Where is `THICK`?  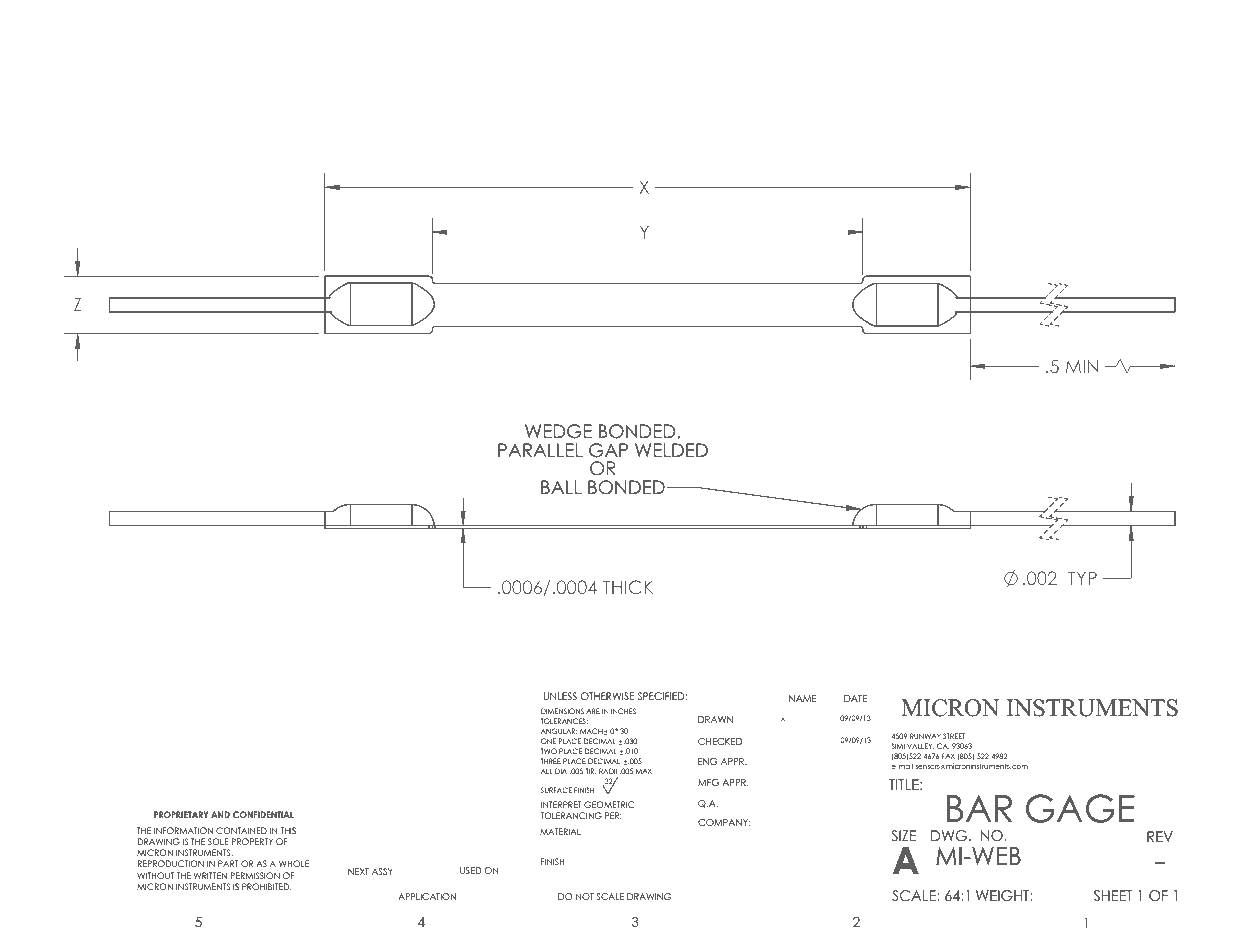
THICK is located at coordinates (628, 587).
